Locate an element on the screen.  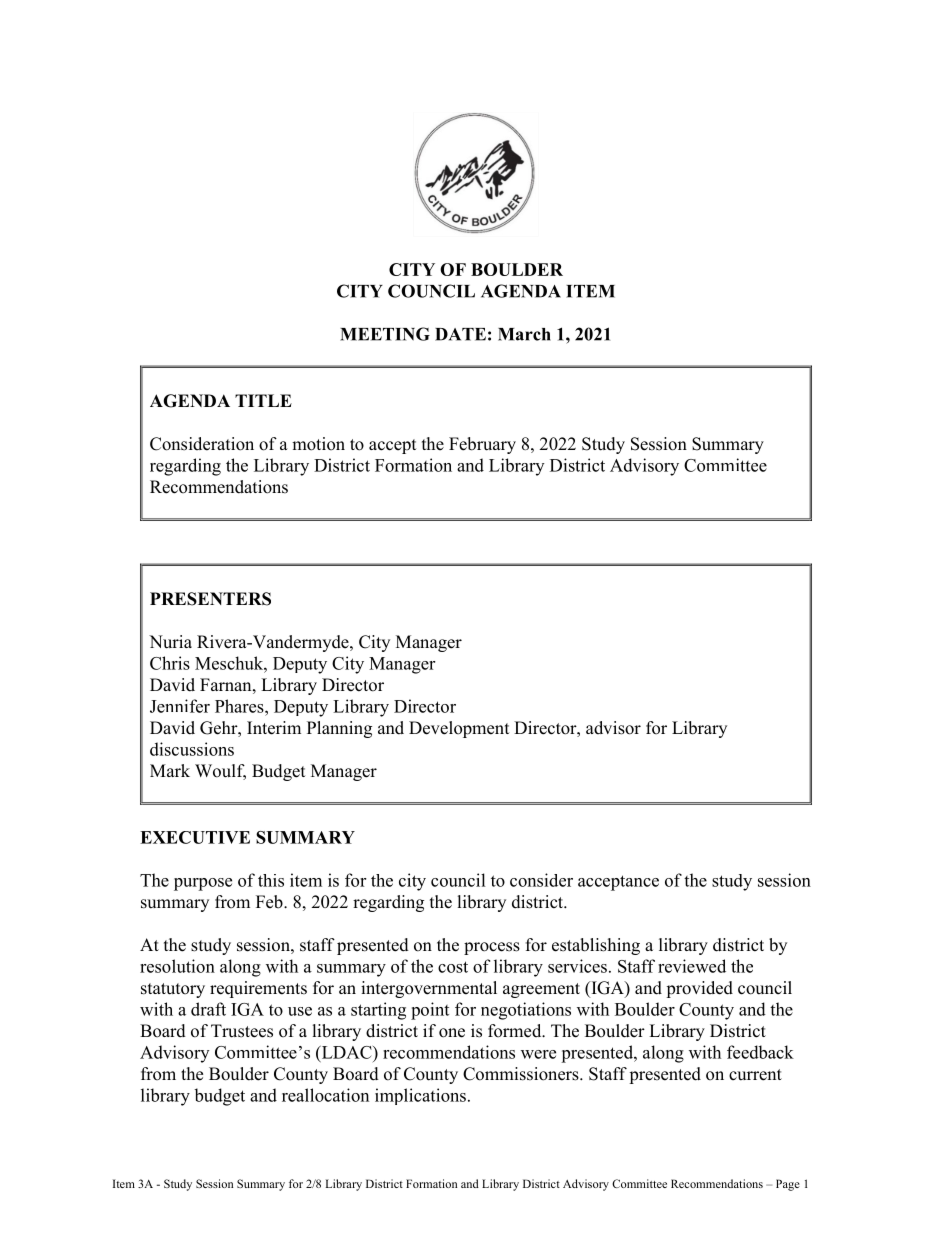
March is located at coordinates (524, 334).
